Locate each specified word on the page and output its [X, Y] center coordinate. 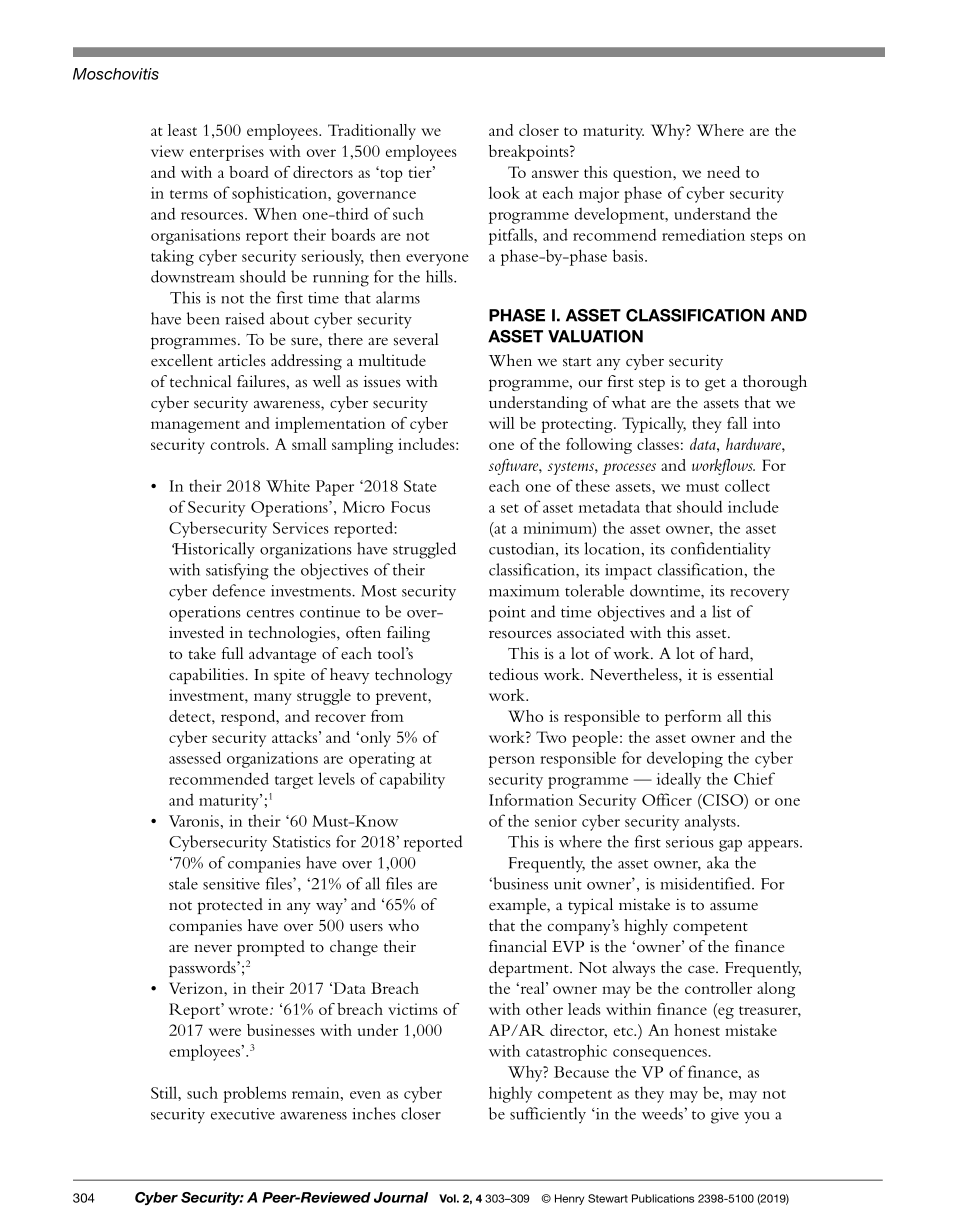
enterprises [227, 153]
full [233, 653]
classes [658, 444]
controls [239, 444]
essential [745, 674]
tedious [513, 674]
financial [518, 946]
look [504, 192]
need [723, 172]
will [502, 423]
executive [243, 1114]
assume [734, 907]
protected [230, 906]
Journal [401, 1197]
